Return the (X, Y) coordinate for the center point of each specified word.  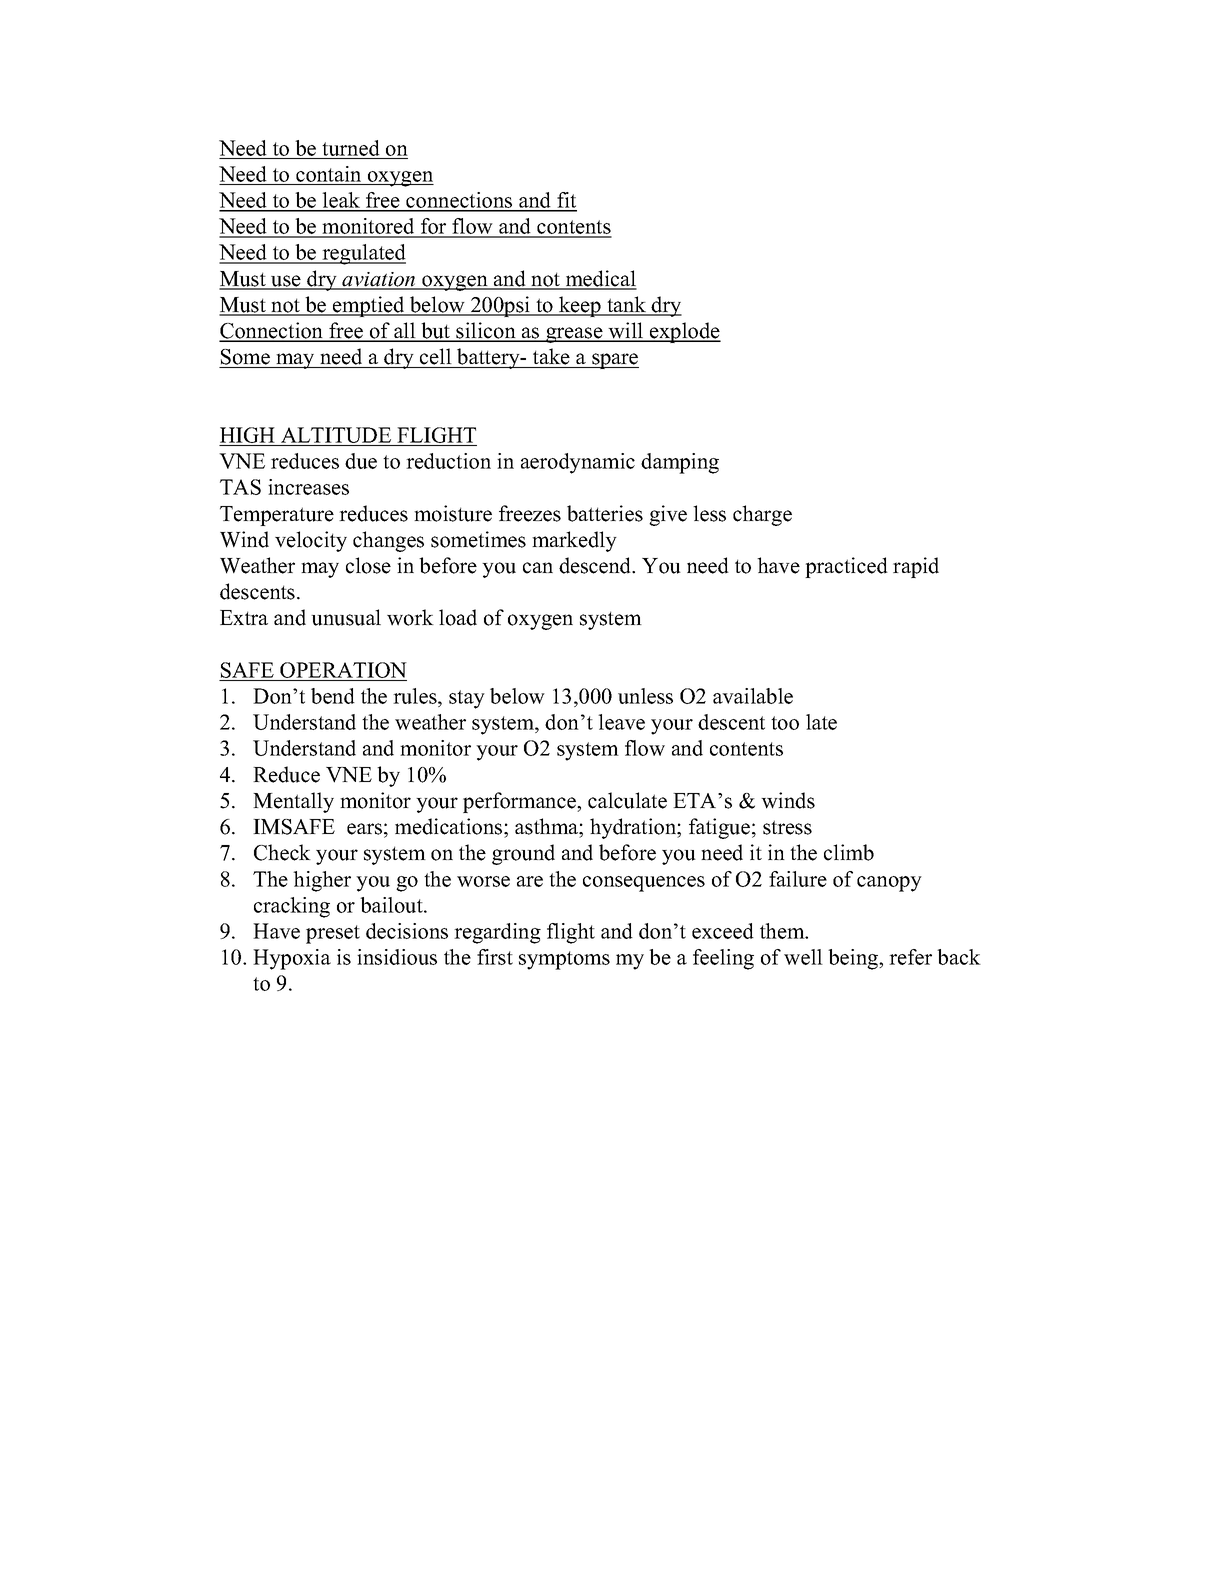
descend (596, 565)
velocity (311, 541)
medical (600, 279)
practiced (846, 567)
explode (684, 332)
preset (333, 934)
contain (328, 174)
